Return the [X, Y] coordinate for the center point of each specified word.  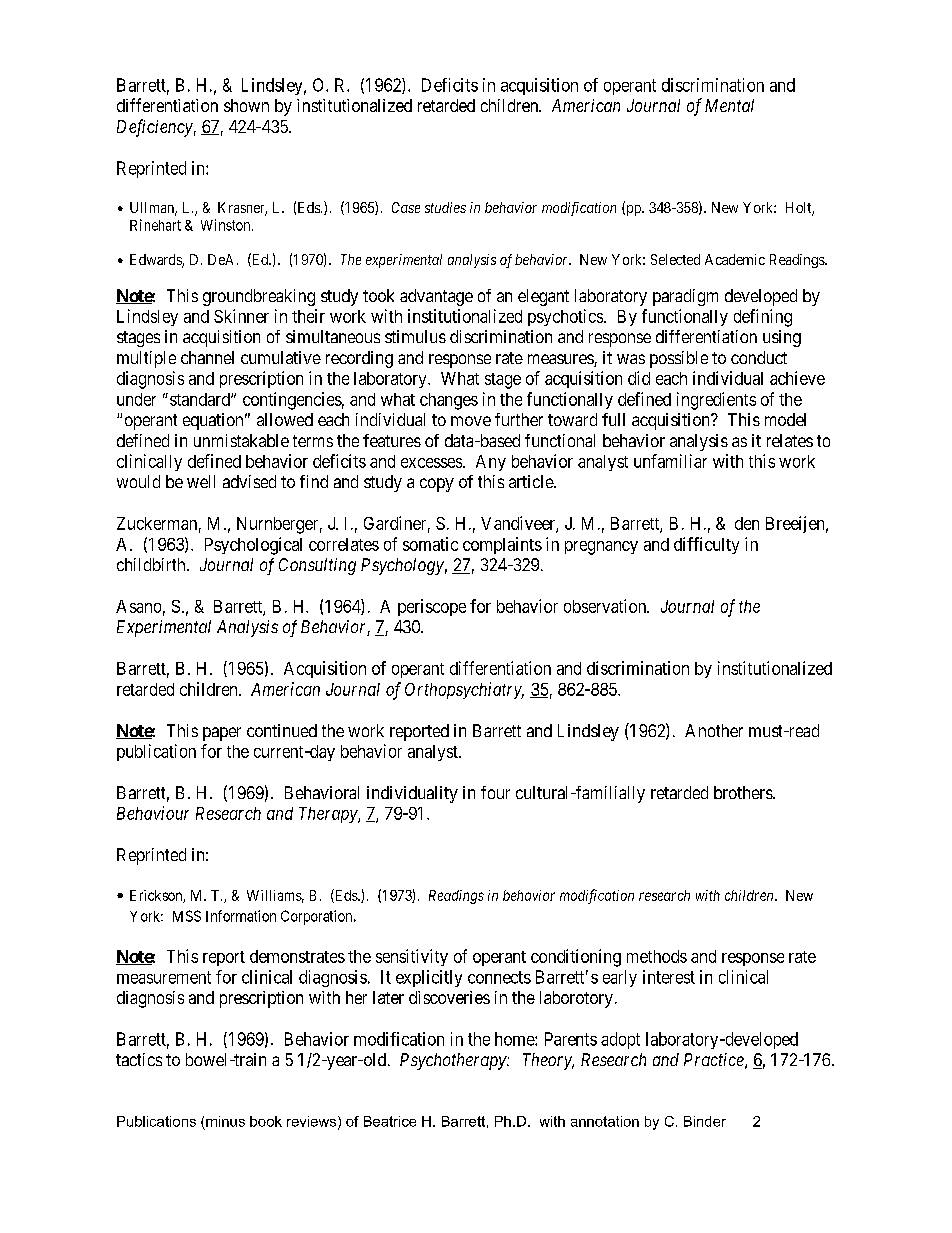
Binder [705, 1121]
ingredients [716, 401]
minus [225, 1121]
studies [445, 207]
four [495, 792]
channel [207, 357]
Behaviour [153, 813]
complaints [502, 545]
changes [449, 401]
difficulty [706, 545]
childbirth [152, 564]
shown [246, 105]
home [515, 1039]
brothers [744, 792]
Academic [735, 259]
